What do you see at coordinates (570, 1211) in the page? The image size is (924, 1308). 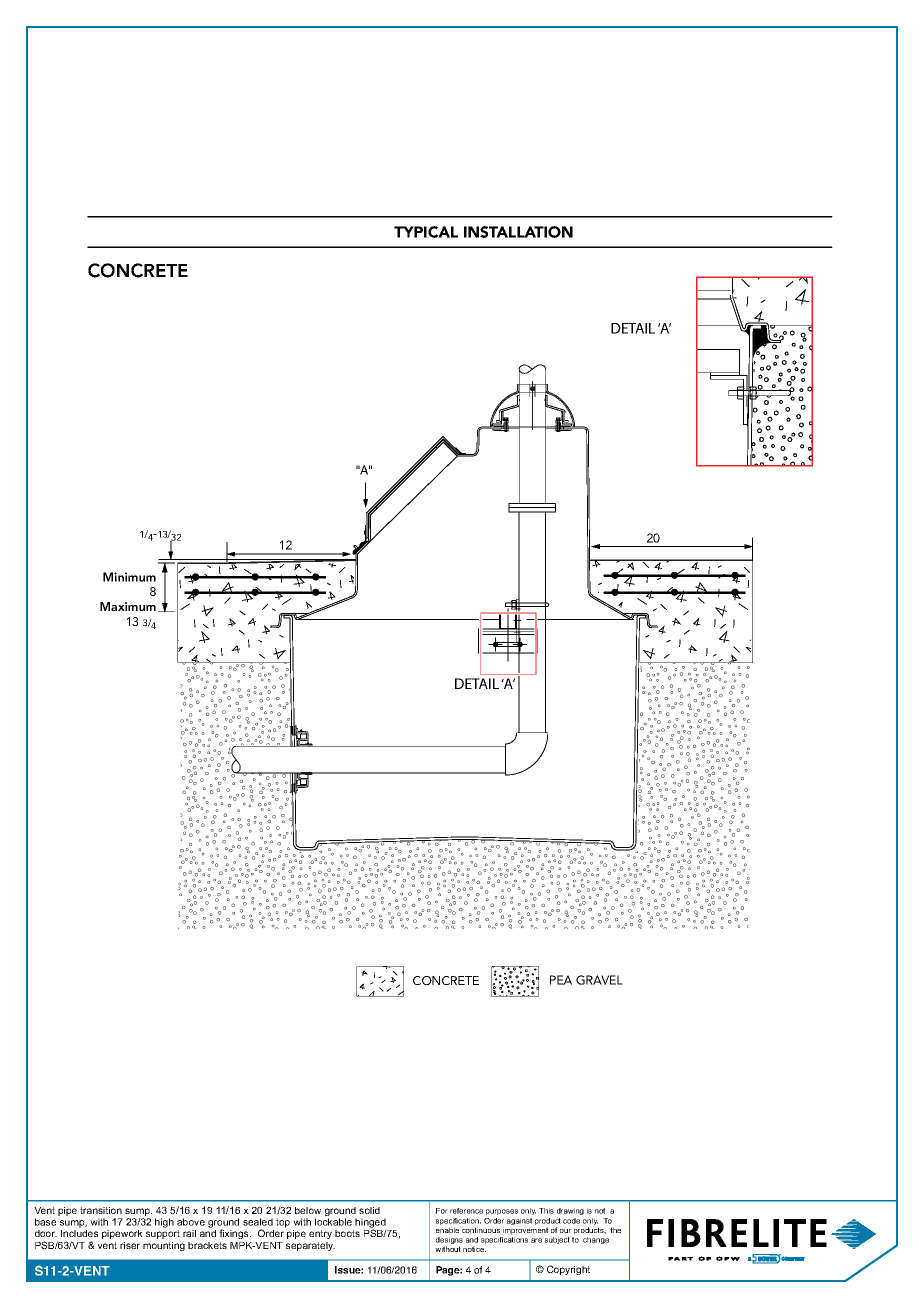 I see `drawing` at bounding box center [570, 1211].
